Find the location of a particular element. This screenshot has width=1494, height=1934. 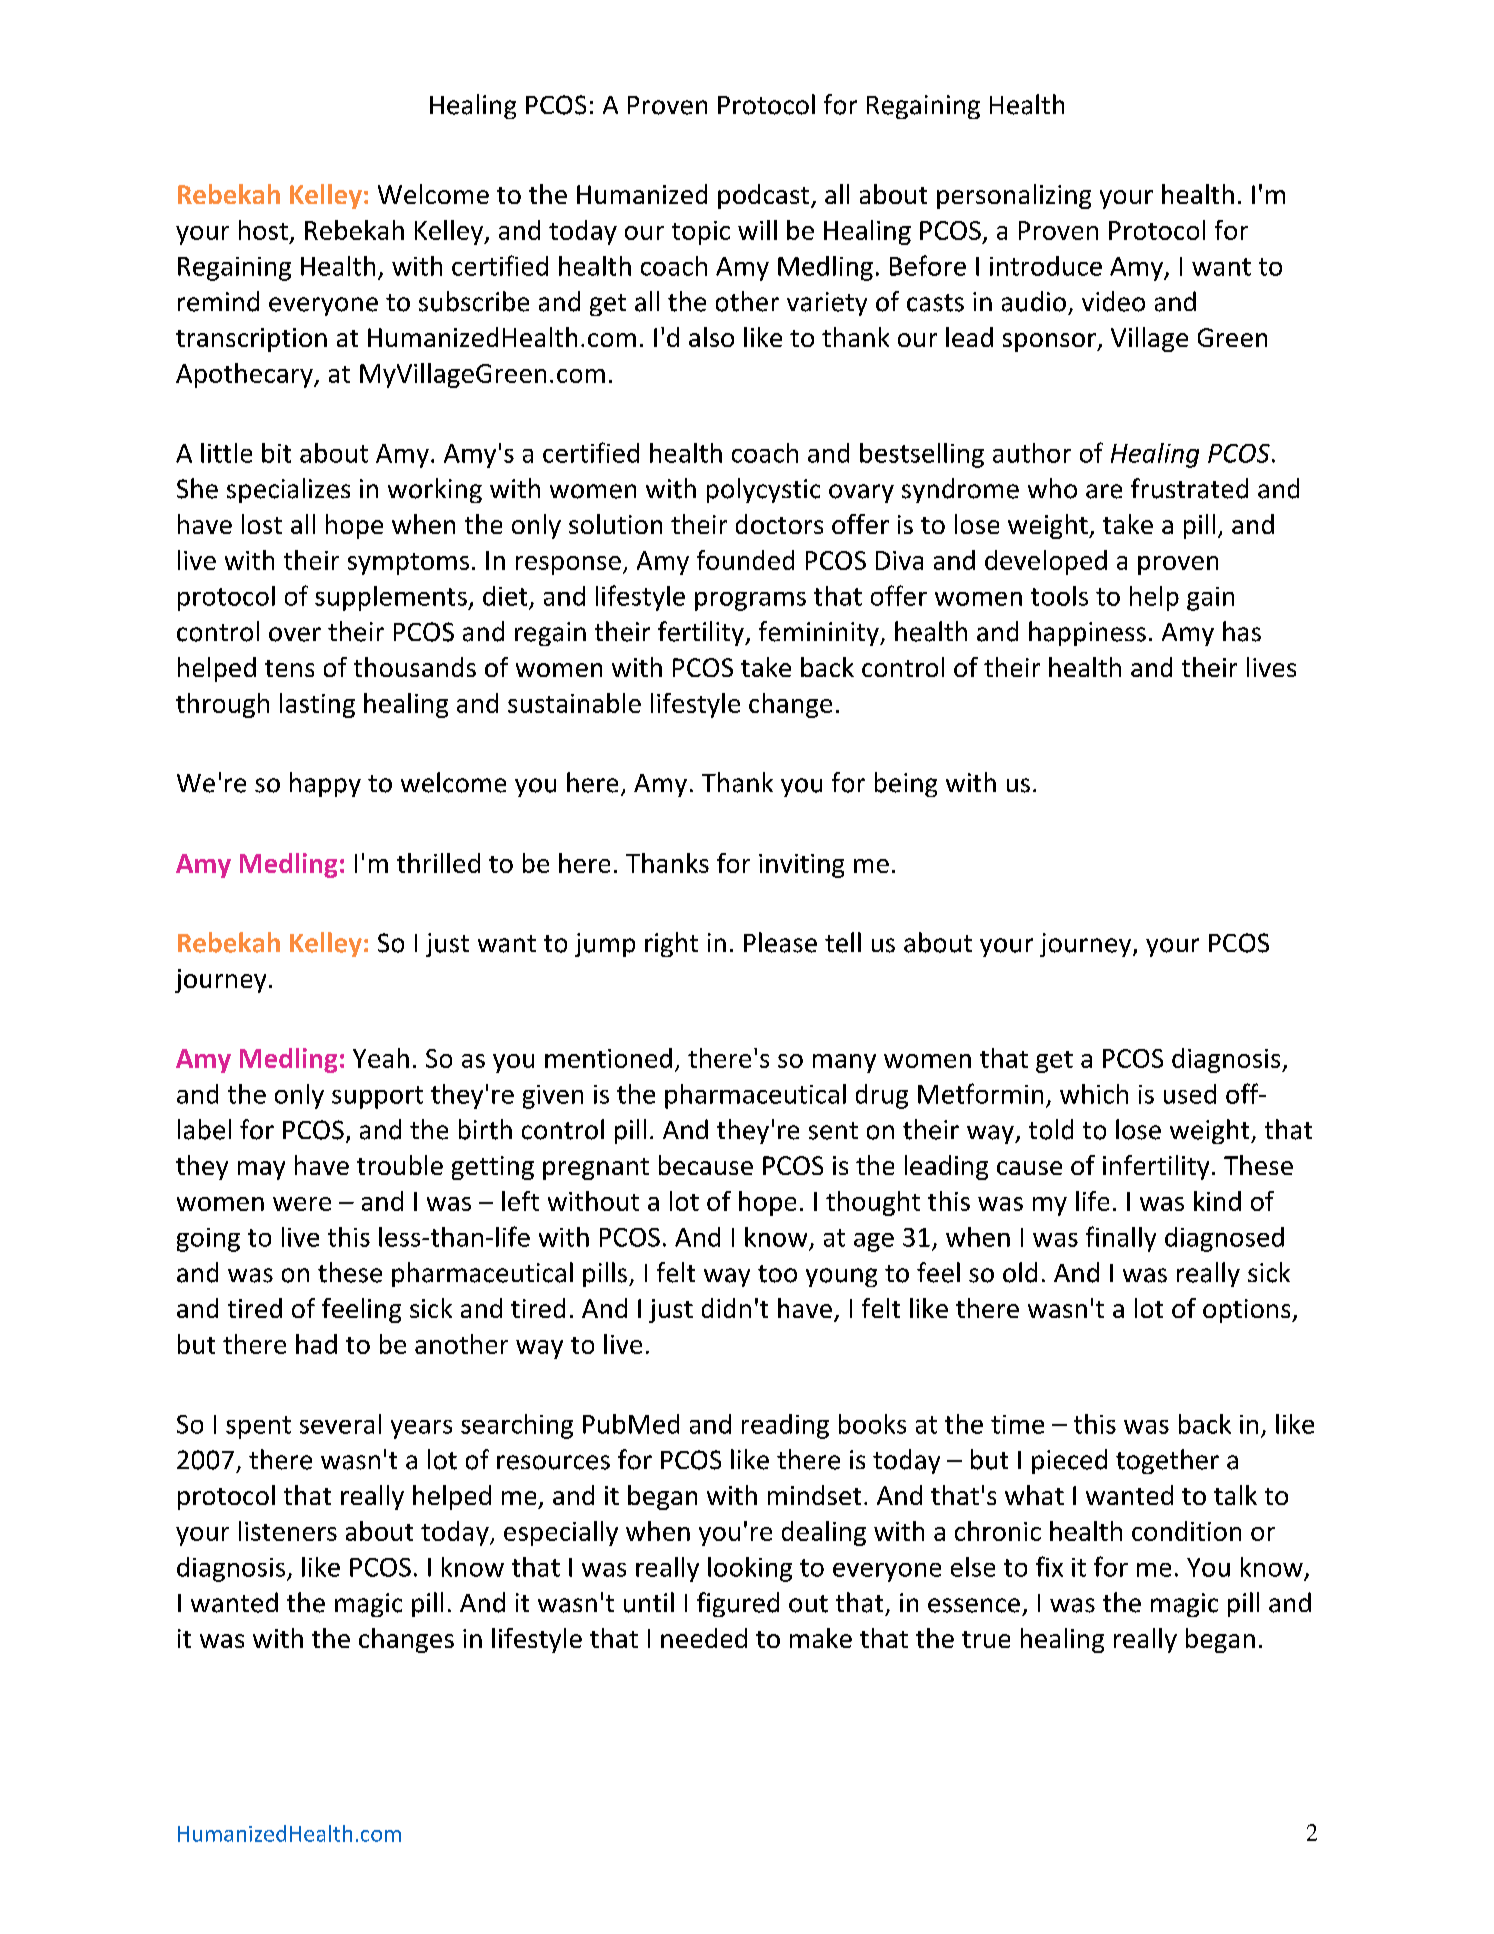

listeners is located at coordinates (288, 1531).
